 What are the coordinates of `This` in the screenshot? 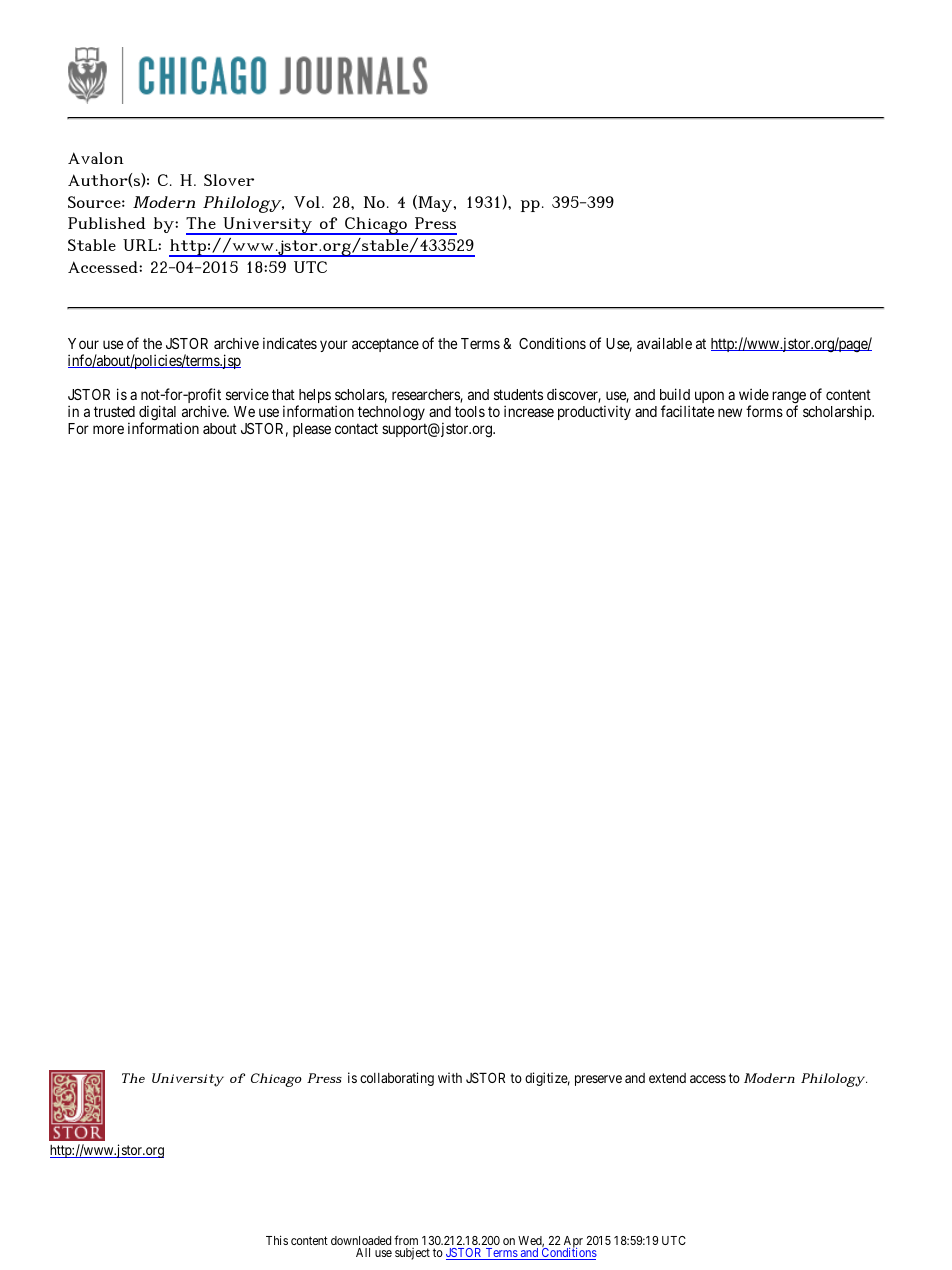 It's located at (277, 1240).
